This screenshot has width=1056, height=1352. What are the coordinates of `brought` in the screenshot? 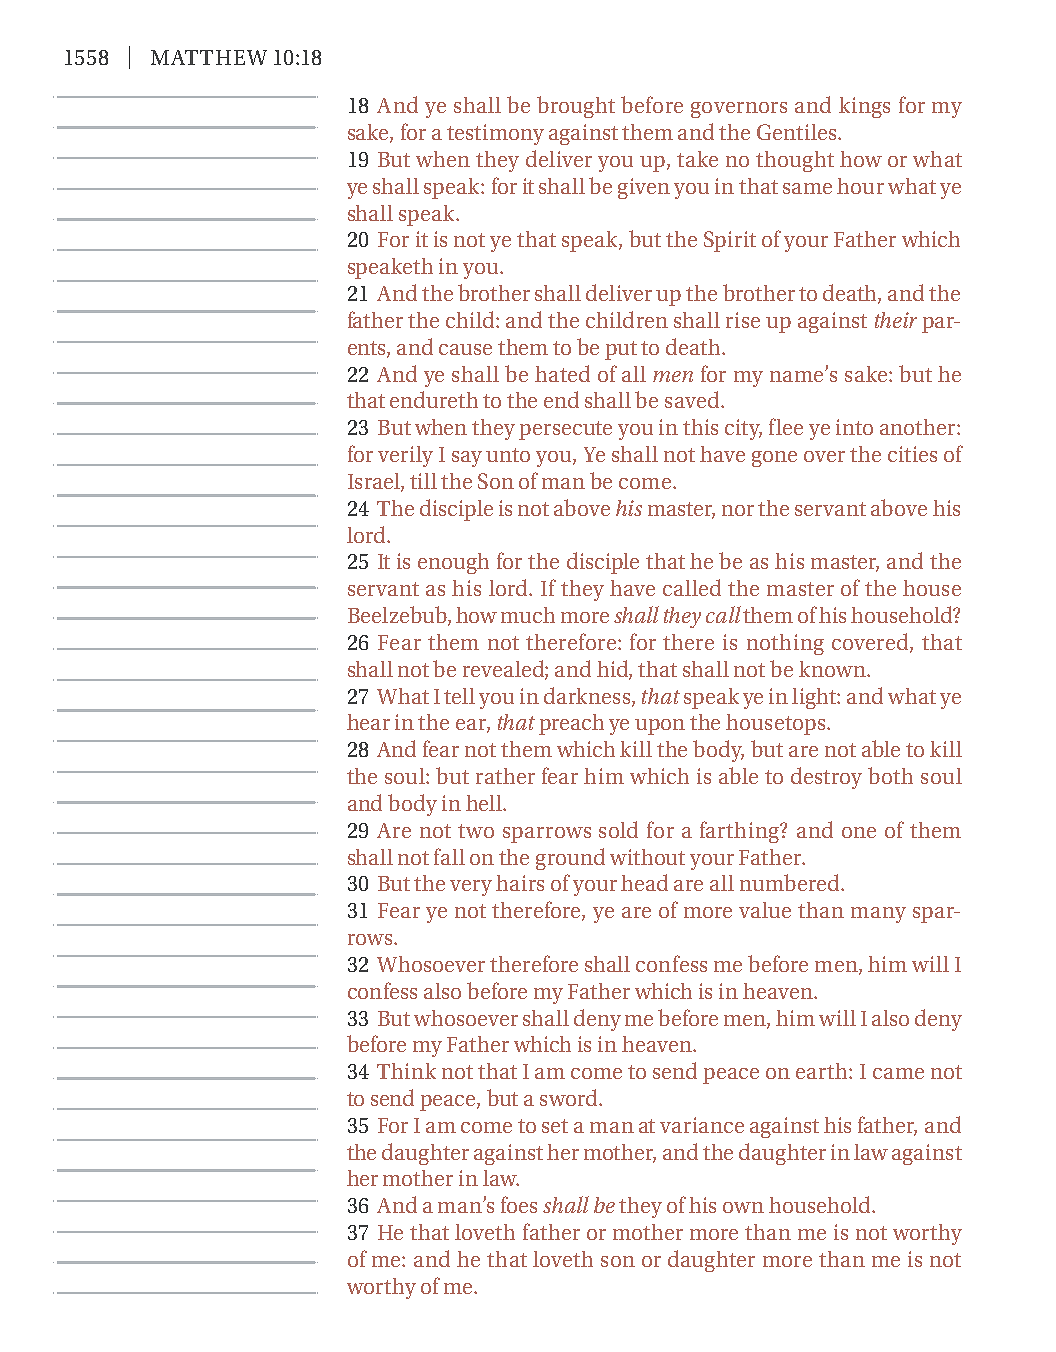 It's located at (576, 107).
